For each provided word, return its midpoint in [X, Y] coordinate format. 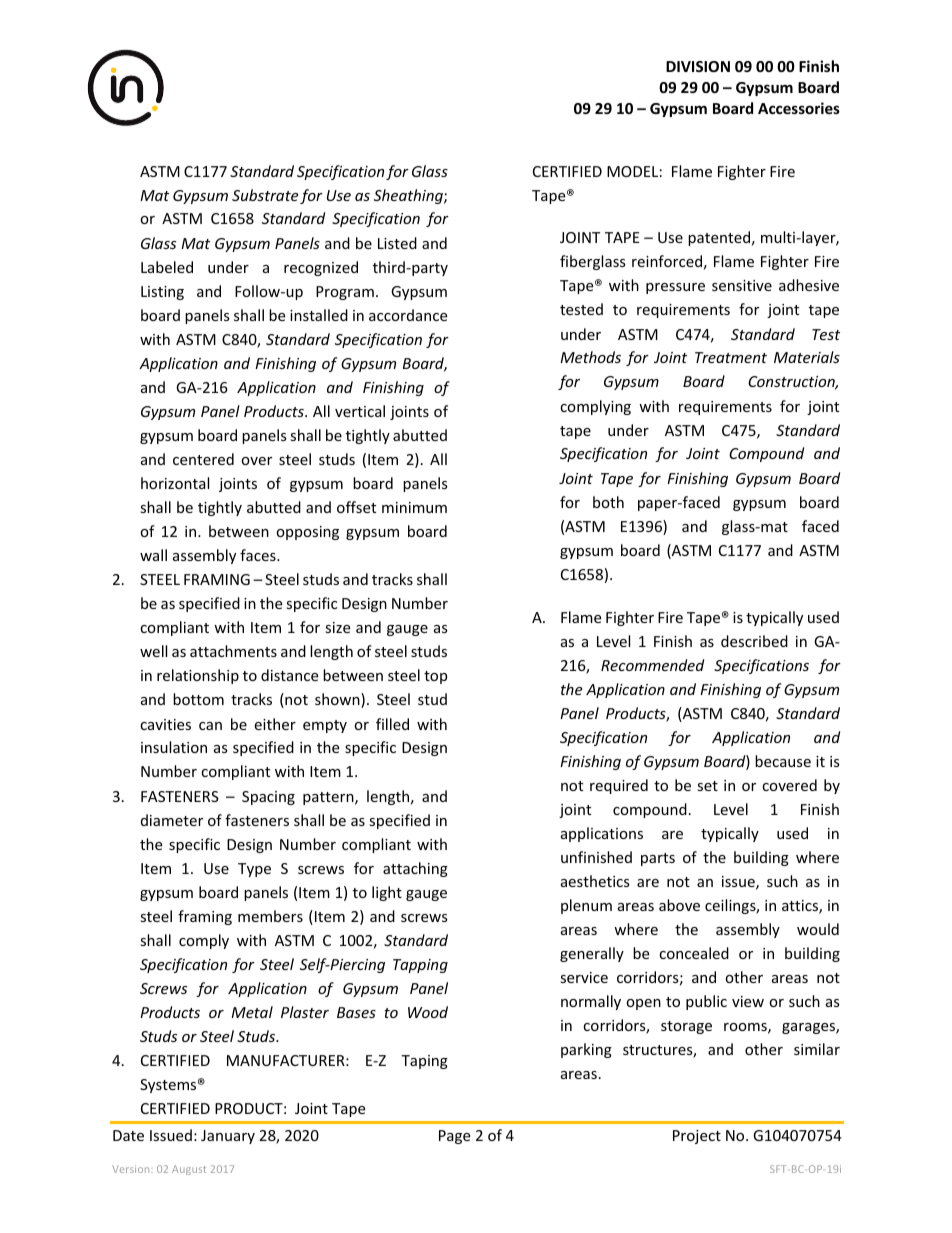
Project [697, 1137]
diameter [172, 820]
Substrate [265, 195]
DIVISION [698, 66]
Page [454, 1137]
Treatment [731, 357]
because [783, 761]
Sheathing [409, 196]
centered [203, 459]
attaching [415, 869]
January [228, 1137]
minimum [414, 507]
